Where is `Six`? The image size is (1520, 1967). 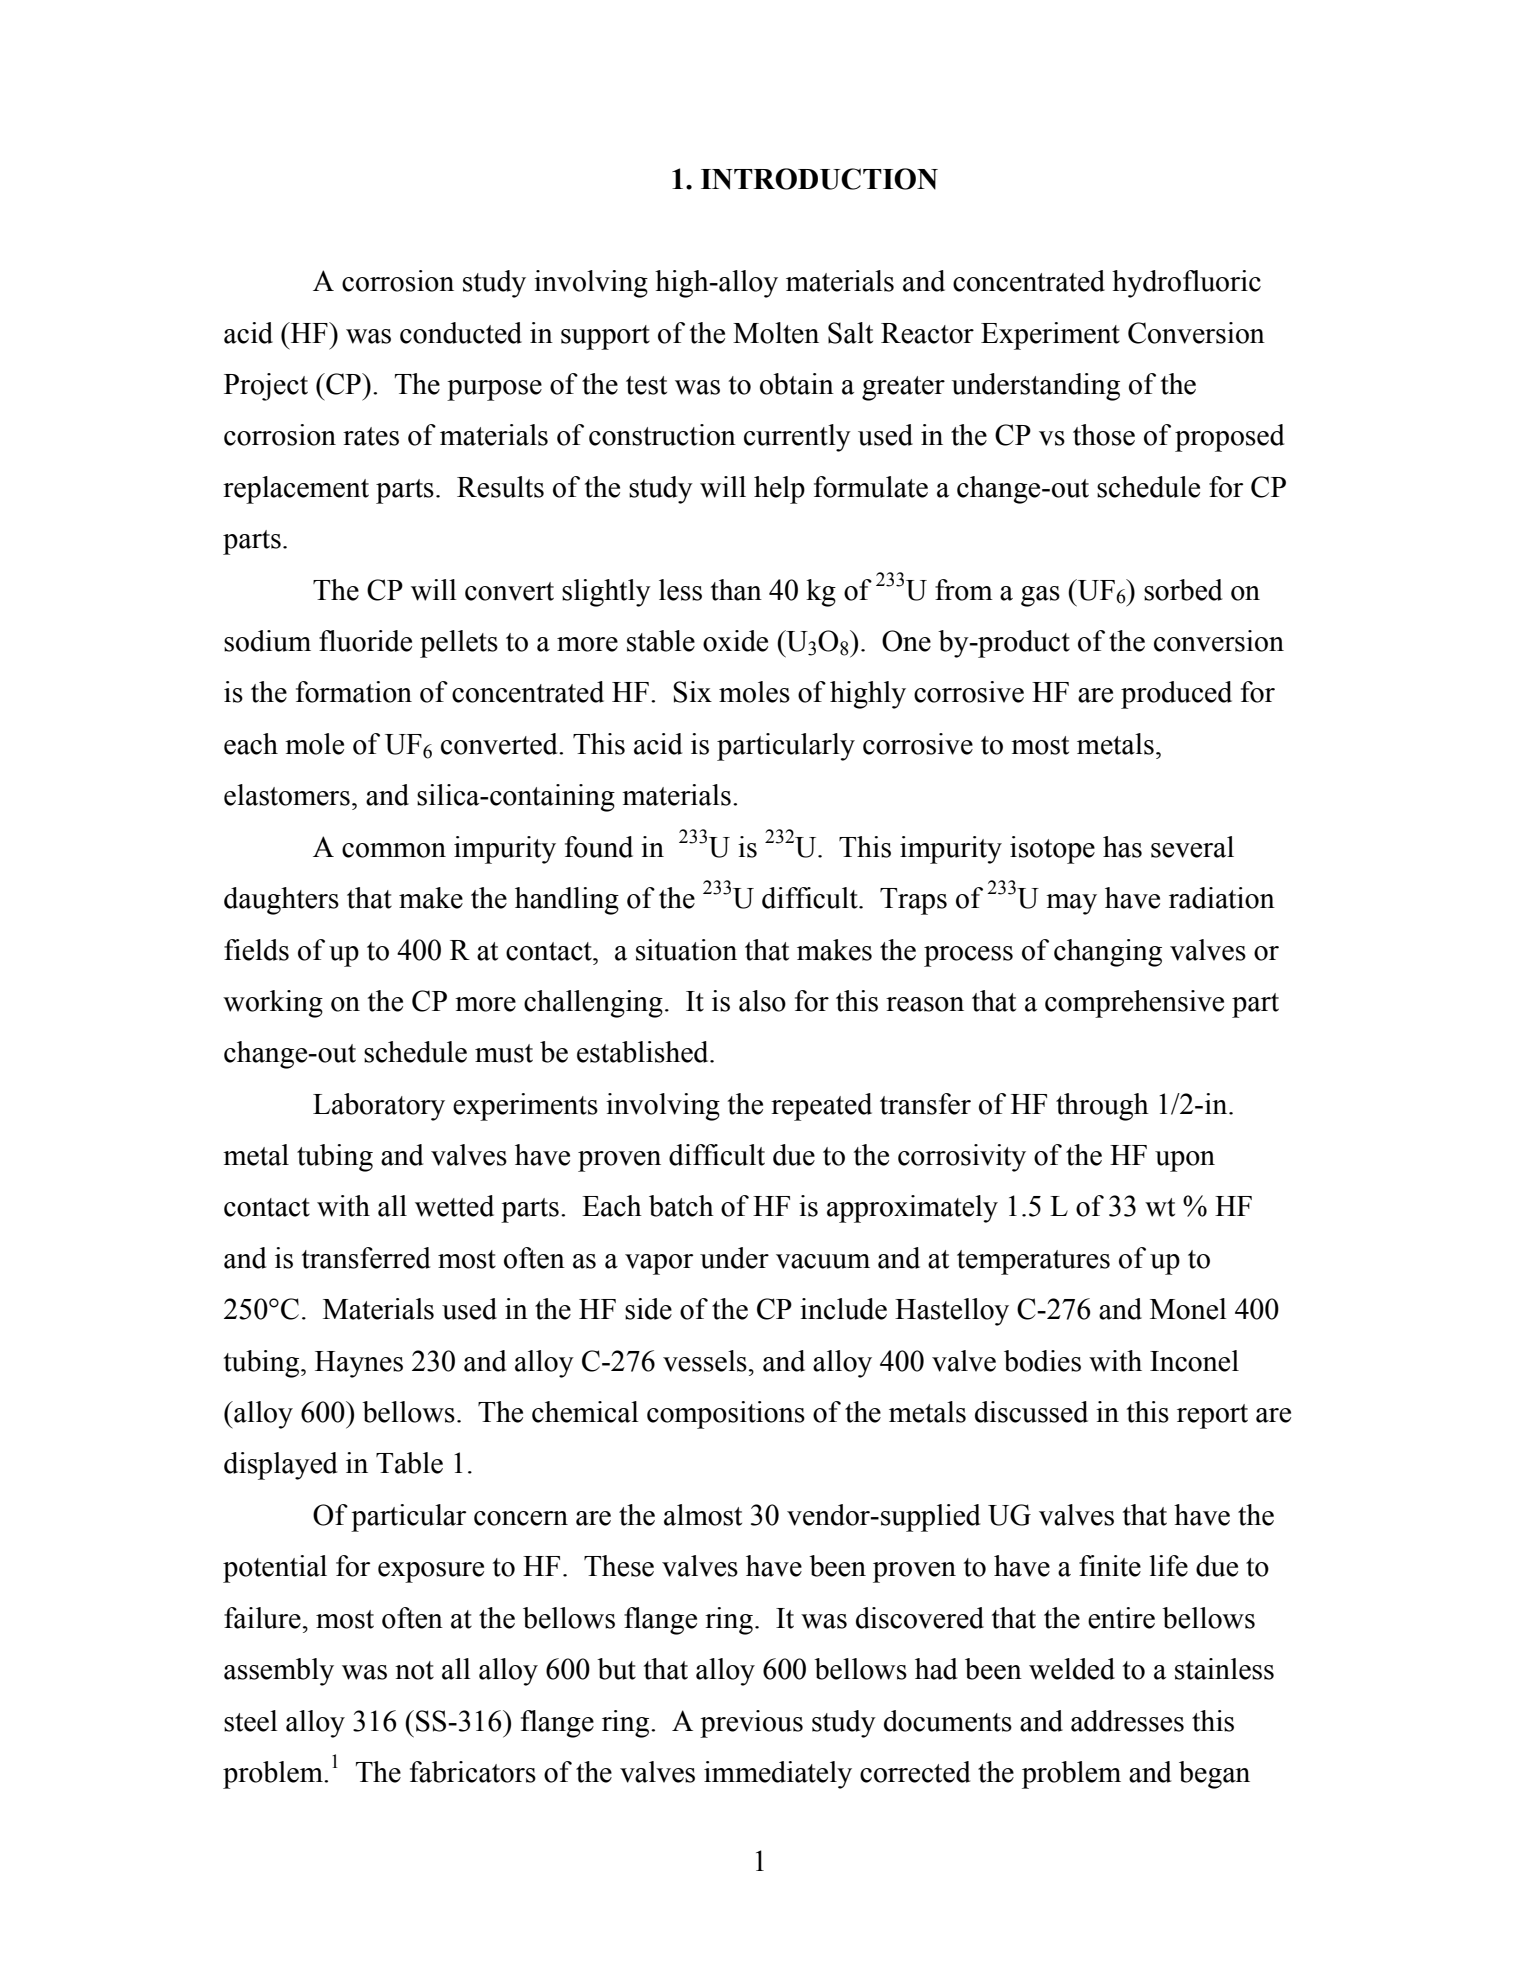 Six is located at coordinates (692, 692).
